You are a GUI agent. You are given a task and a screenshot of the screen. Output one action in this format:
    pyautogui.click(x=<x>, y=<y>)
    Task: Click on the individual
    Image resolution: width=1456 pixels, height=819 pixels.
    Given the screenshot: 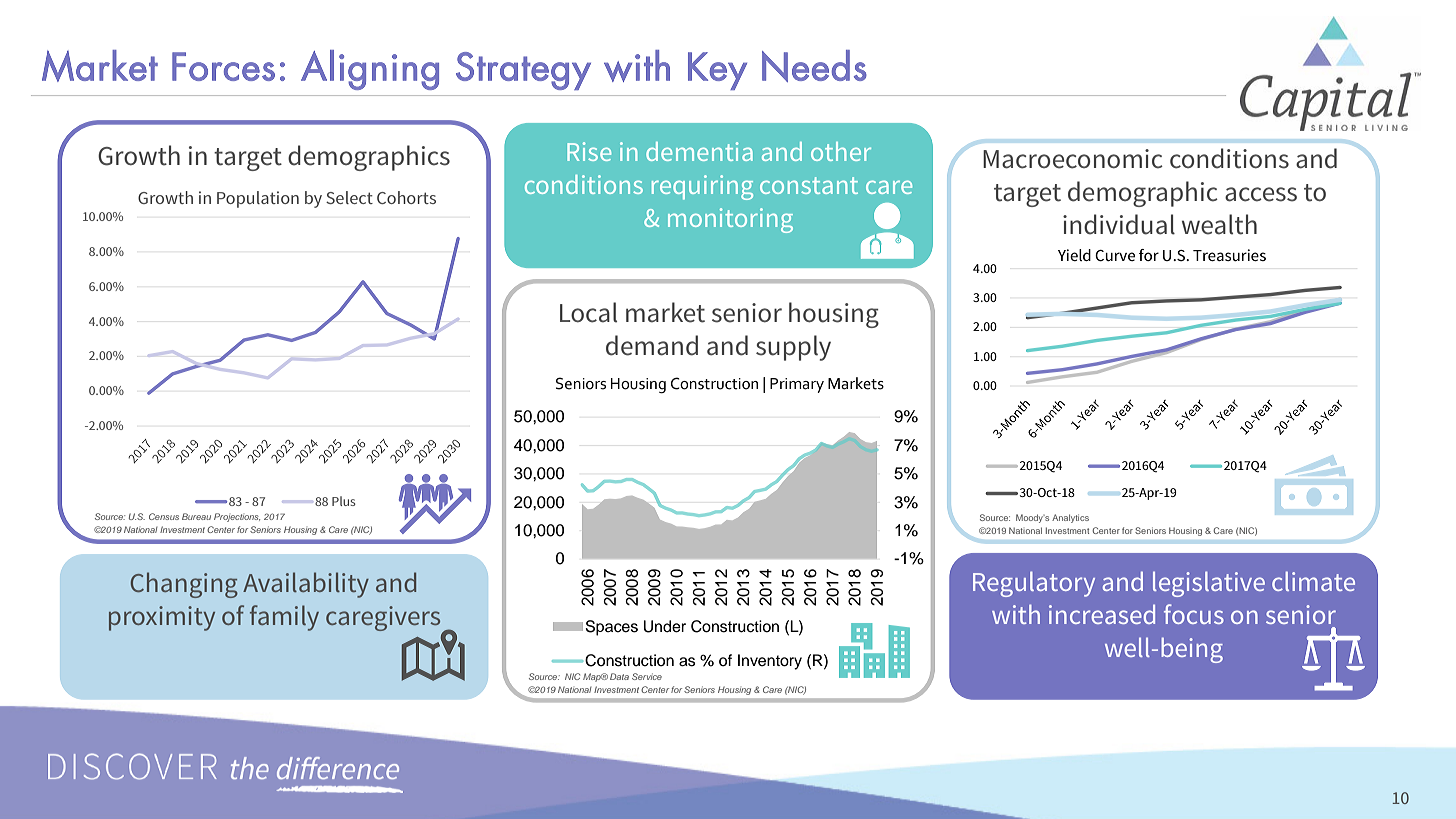 What is the action you would take?
    pyautogui.click(x=1119, y=224)
